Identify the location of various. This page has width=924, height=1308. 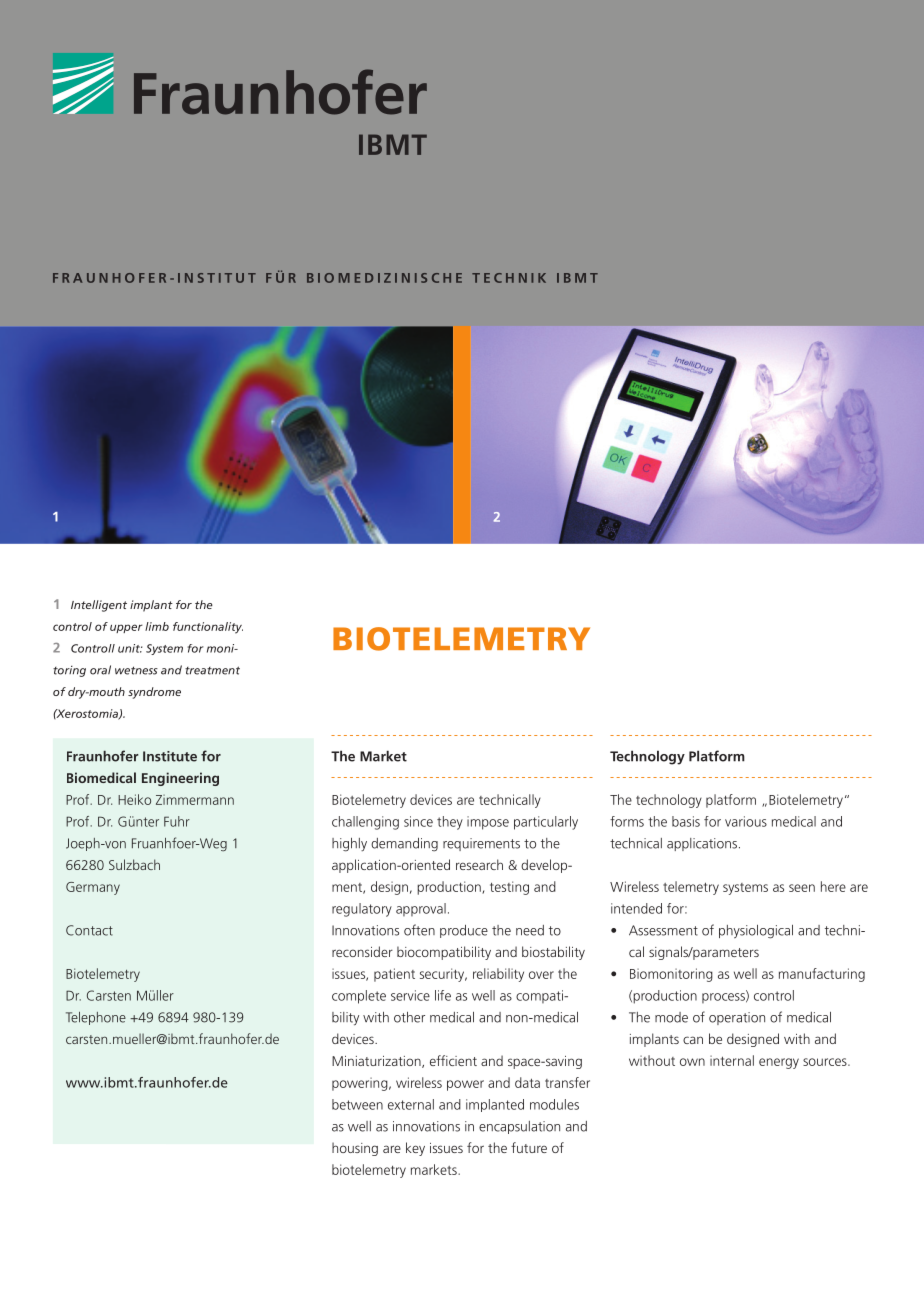
(746, 821).
